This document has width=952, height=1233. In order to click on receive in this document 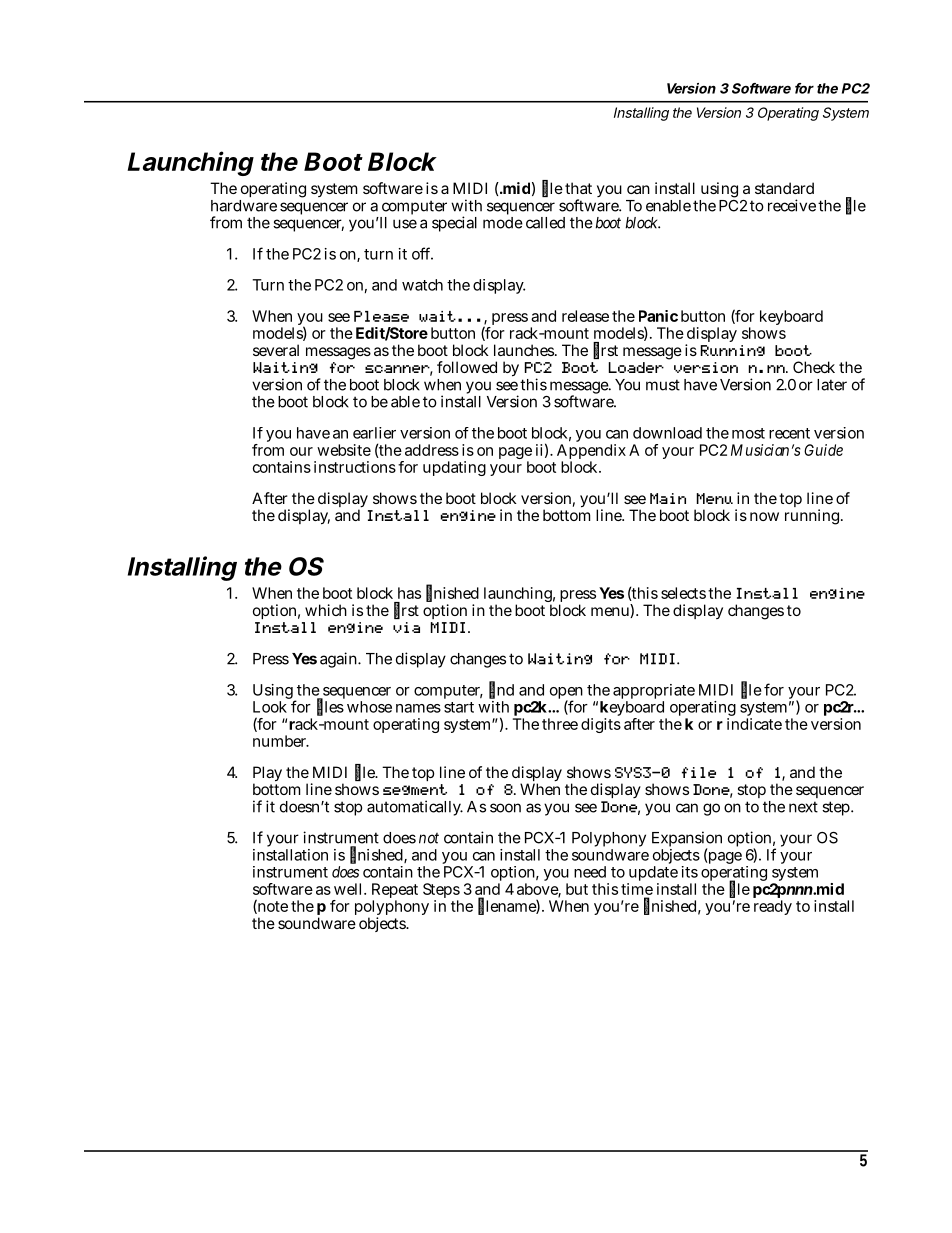, I will do `click(792, 205)`.
